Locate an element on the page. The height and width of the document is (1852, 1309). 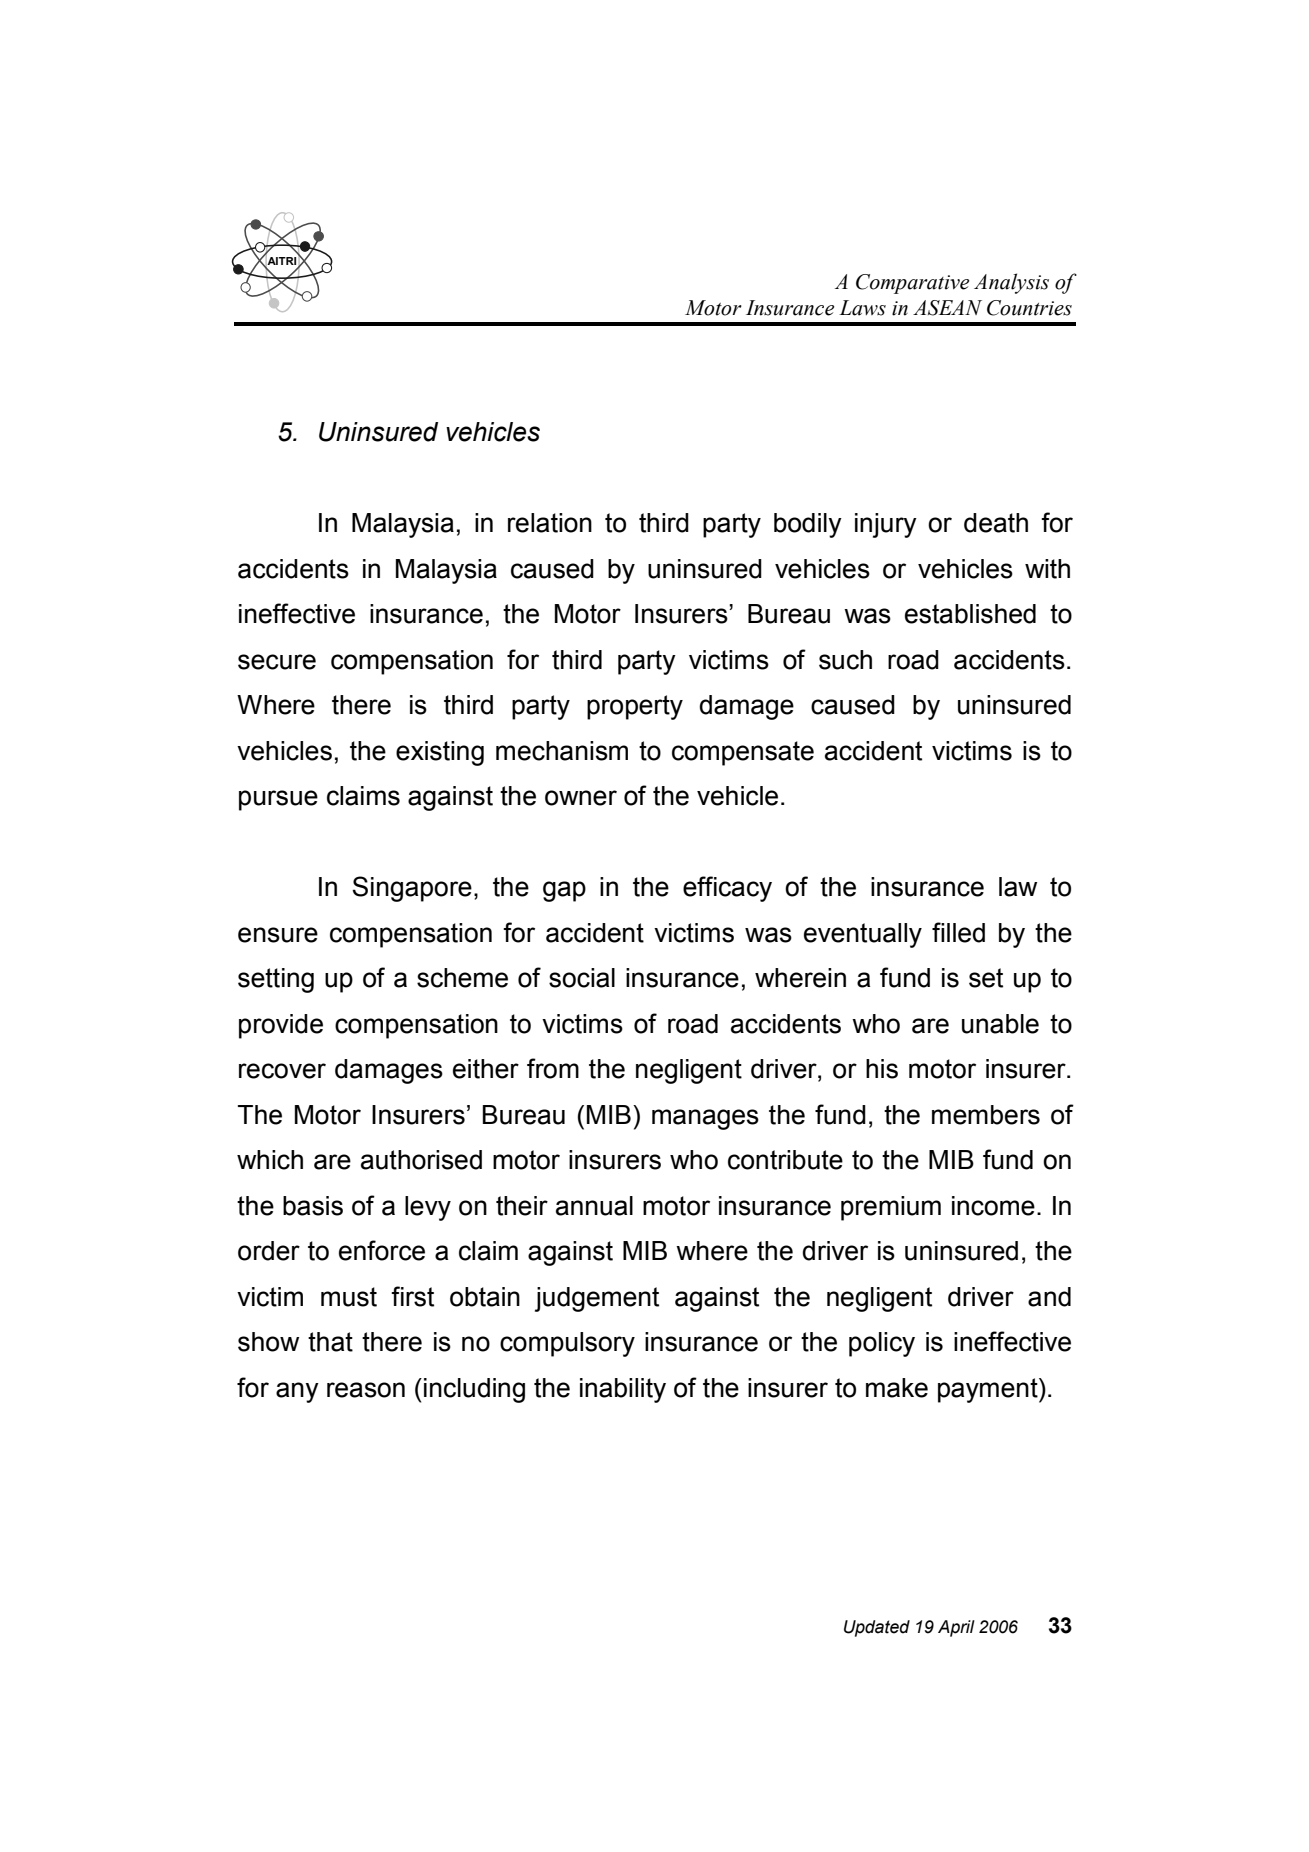
relation is located at coordinates (550, 523).
